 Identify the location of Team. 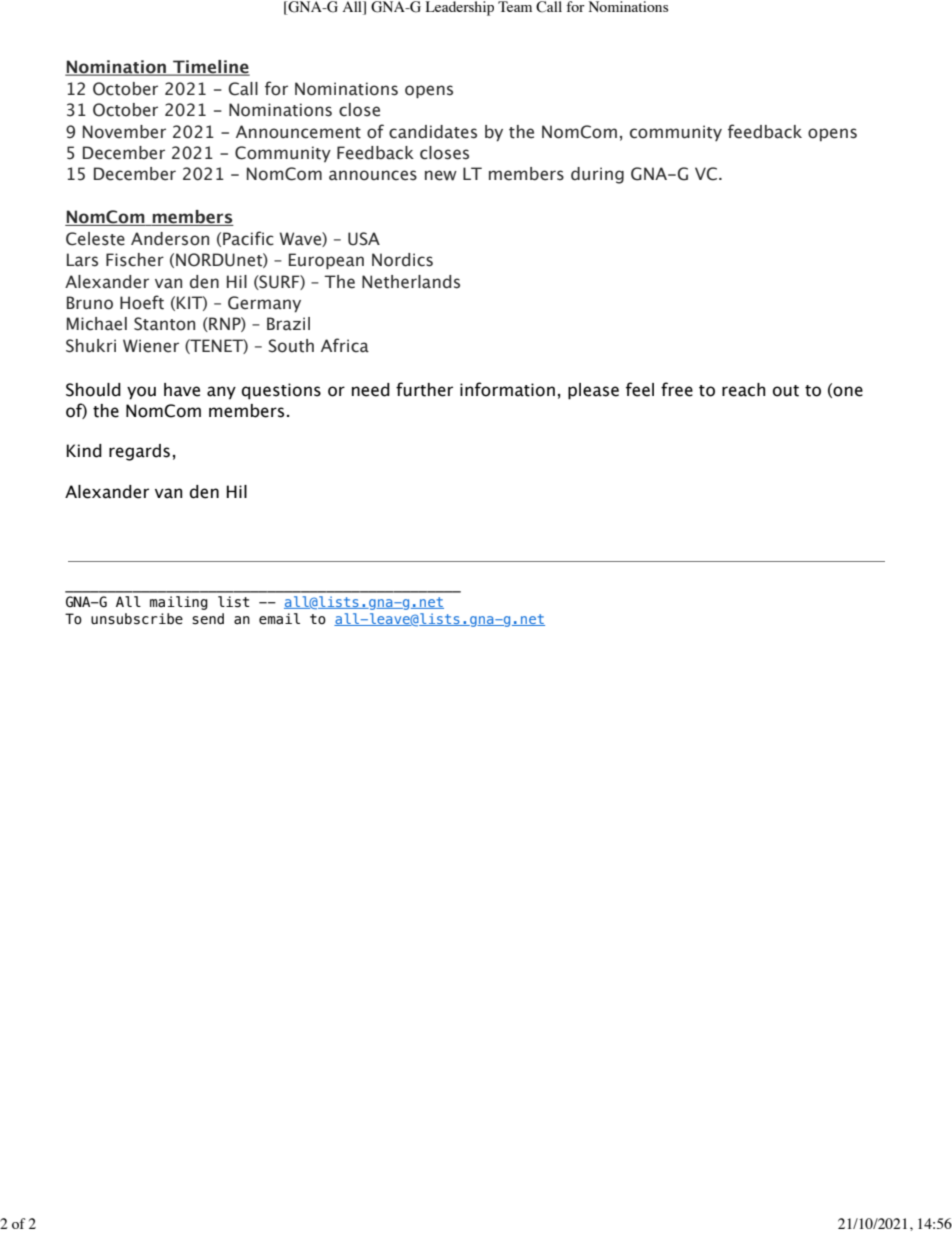
(515, 6).
